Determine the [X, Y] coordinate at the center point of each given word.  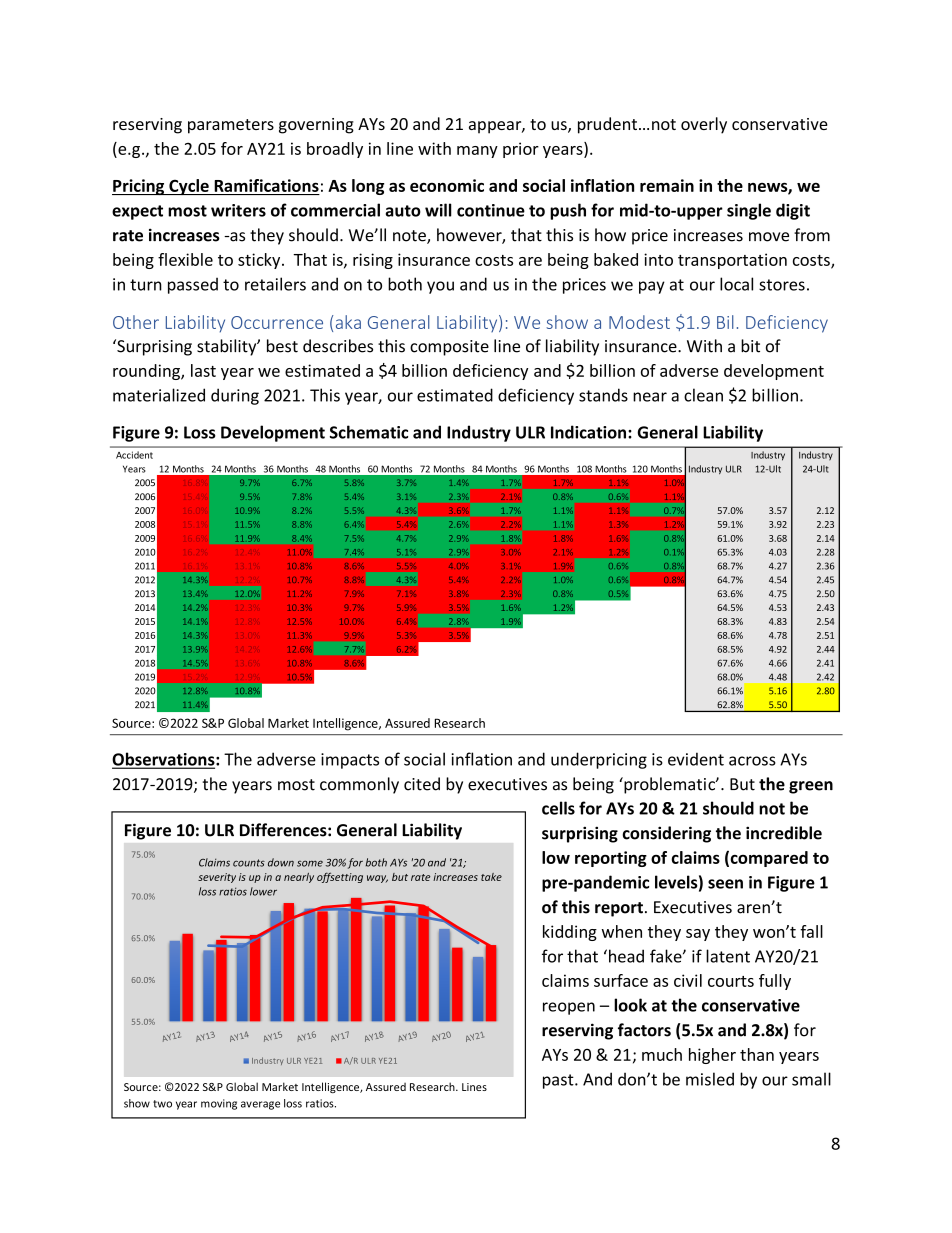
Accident [134, 455]
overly [704, 125]
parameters [231, 126]
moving [219, 1104]
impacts [350, 761]
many [477, 152]
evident [696, 759]
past [559, 1081]
